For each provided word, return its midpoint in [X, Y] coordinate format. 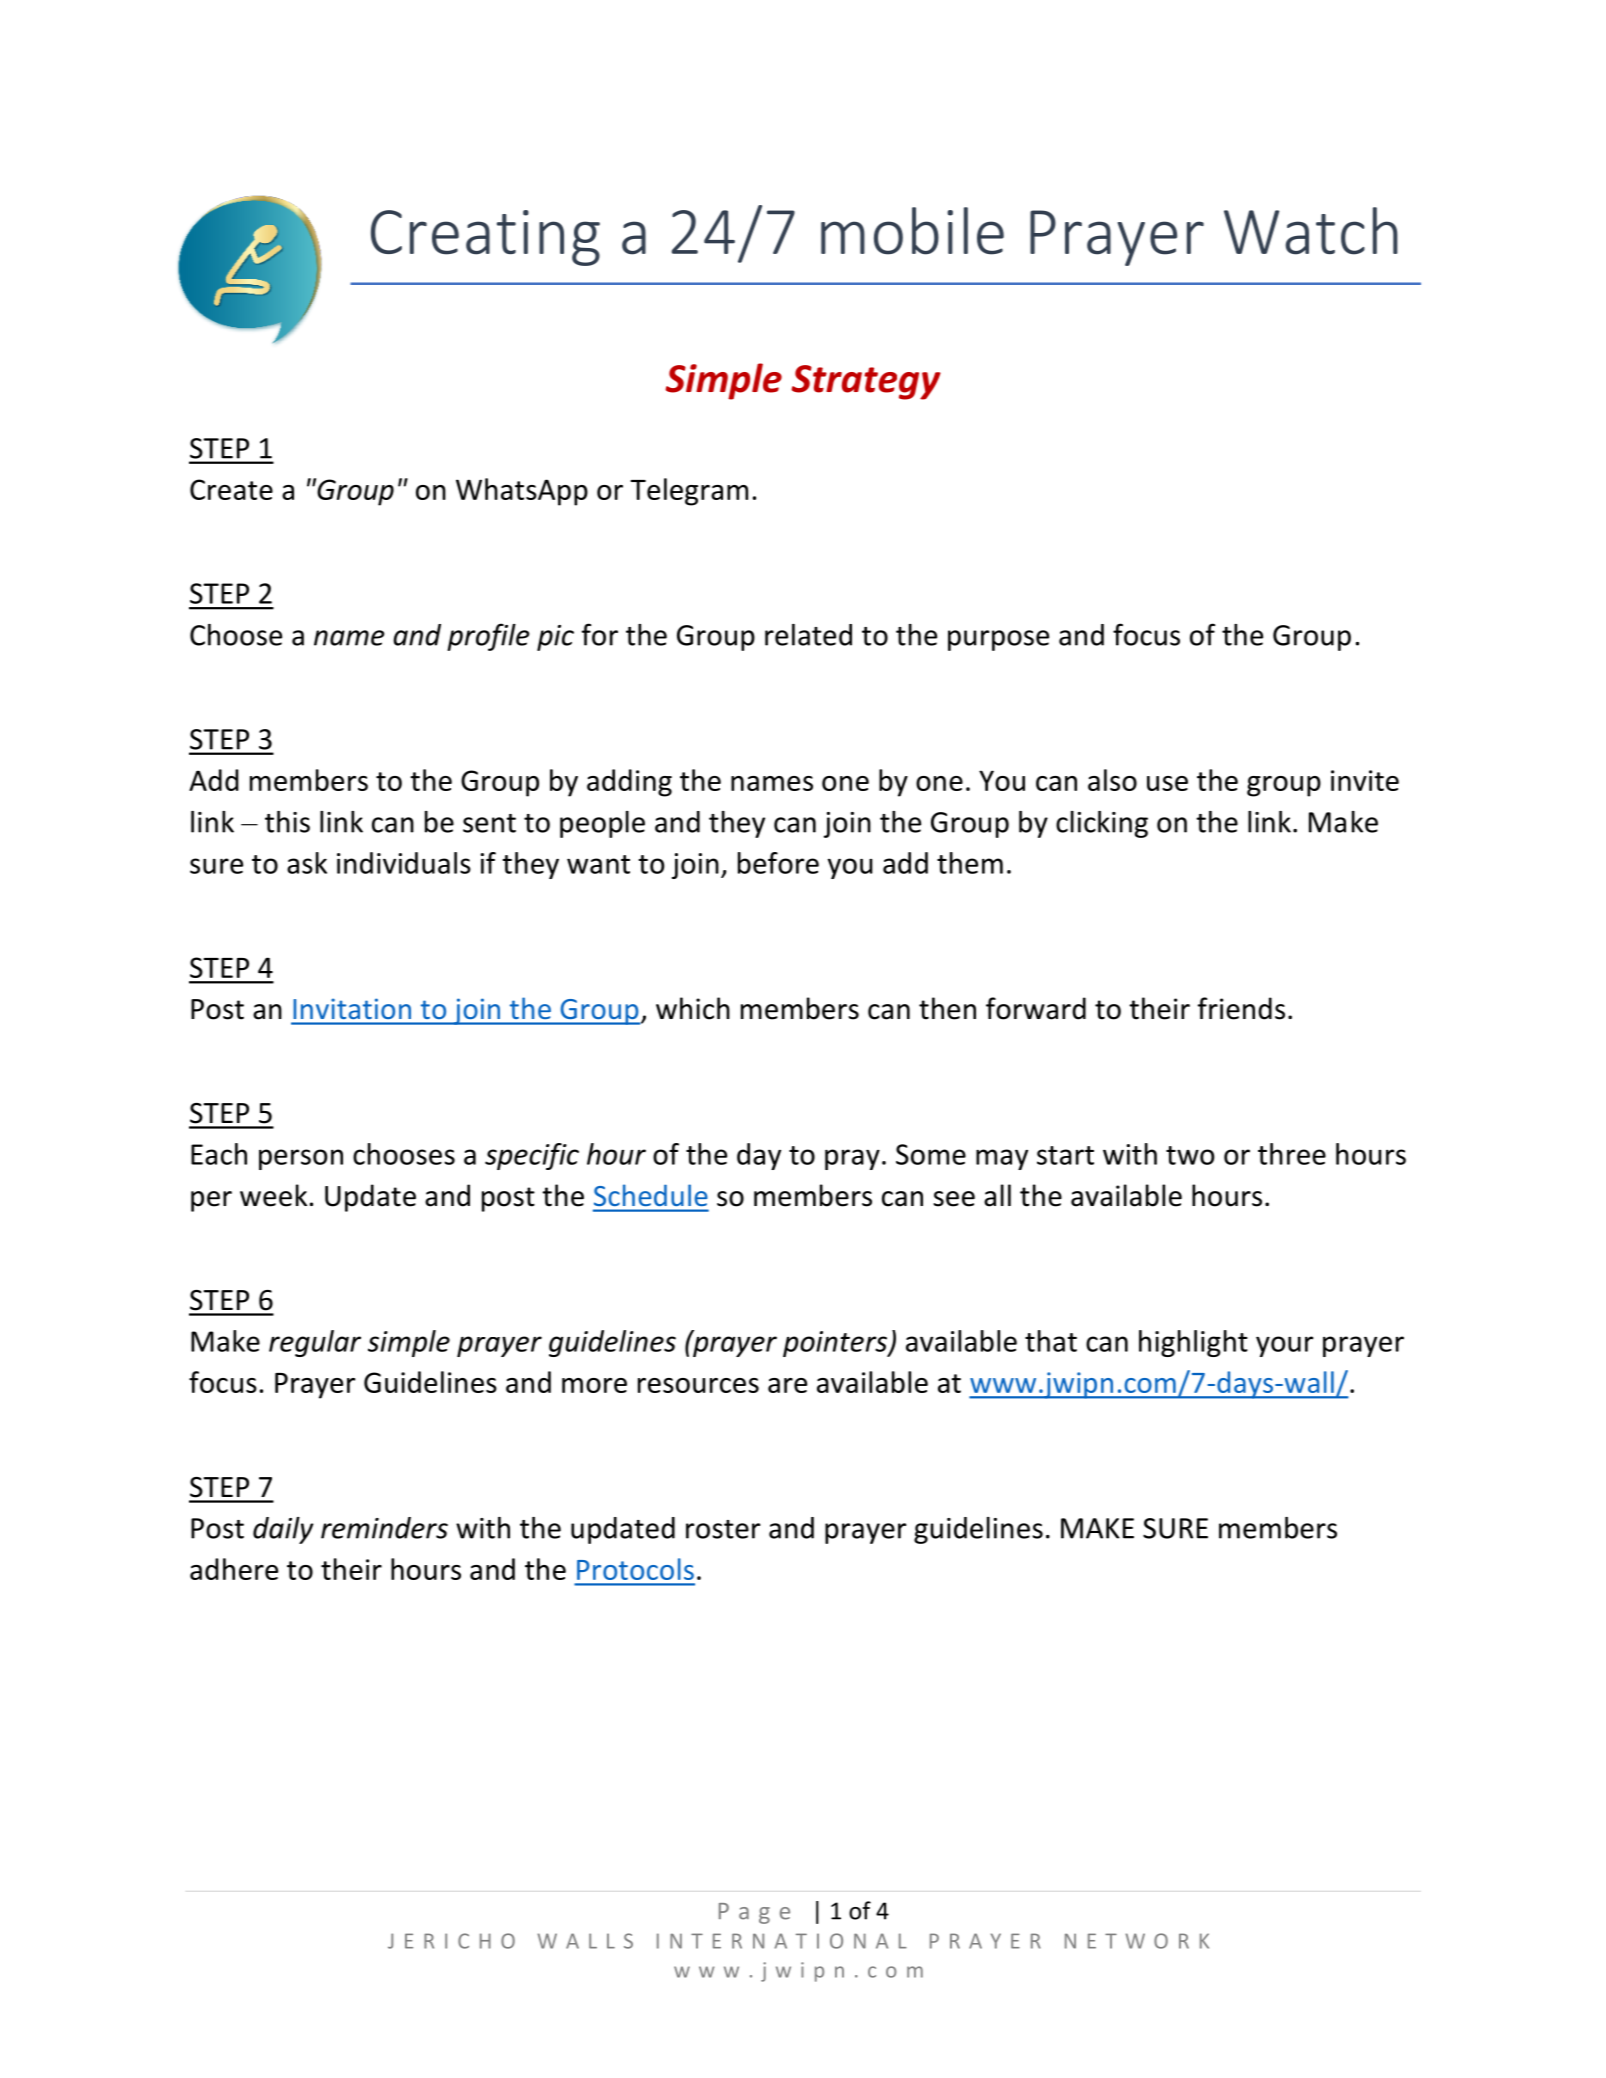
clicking [1102, 824]
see [954, 1199]
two [1190, 1155]
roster [723, 1529]
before [778, 863]
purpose [998, 640]
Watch [1311, 231]
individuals [404, 863]
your [1284, 1346]
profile [488, 637]
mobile [912, 231]
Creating [485, 238]
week [273, 1195]
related [808, 635]
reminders [384, 1528]
